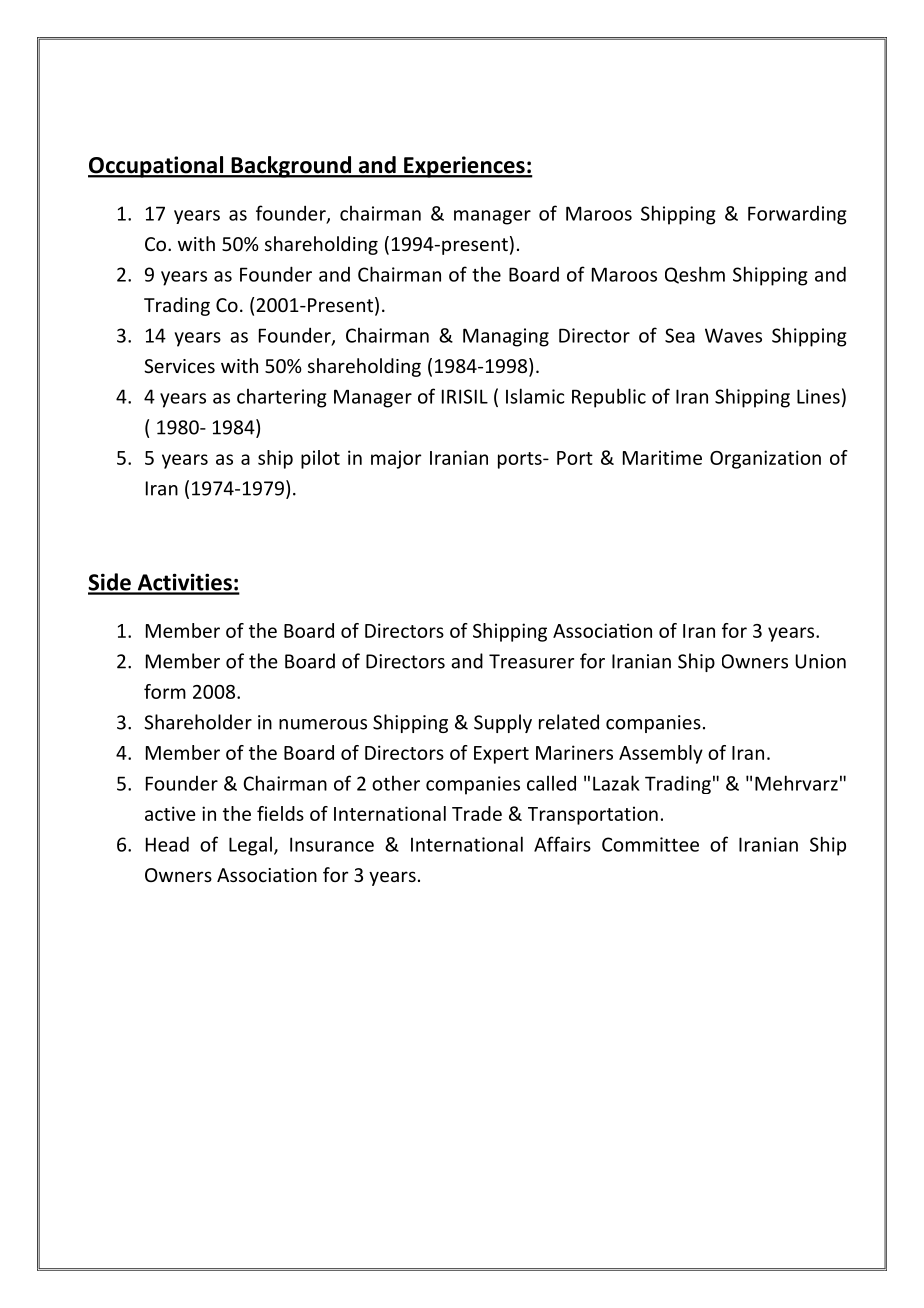  What do you see at coordinates (650, 844) in the screenshot?
I see `Committee` at bounding box center [650, 844].
